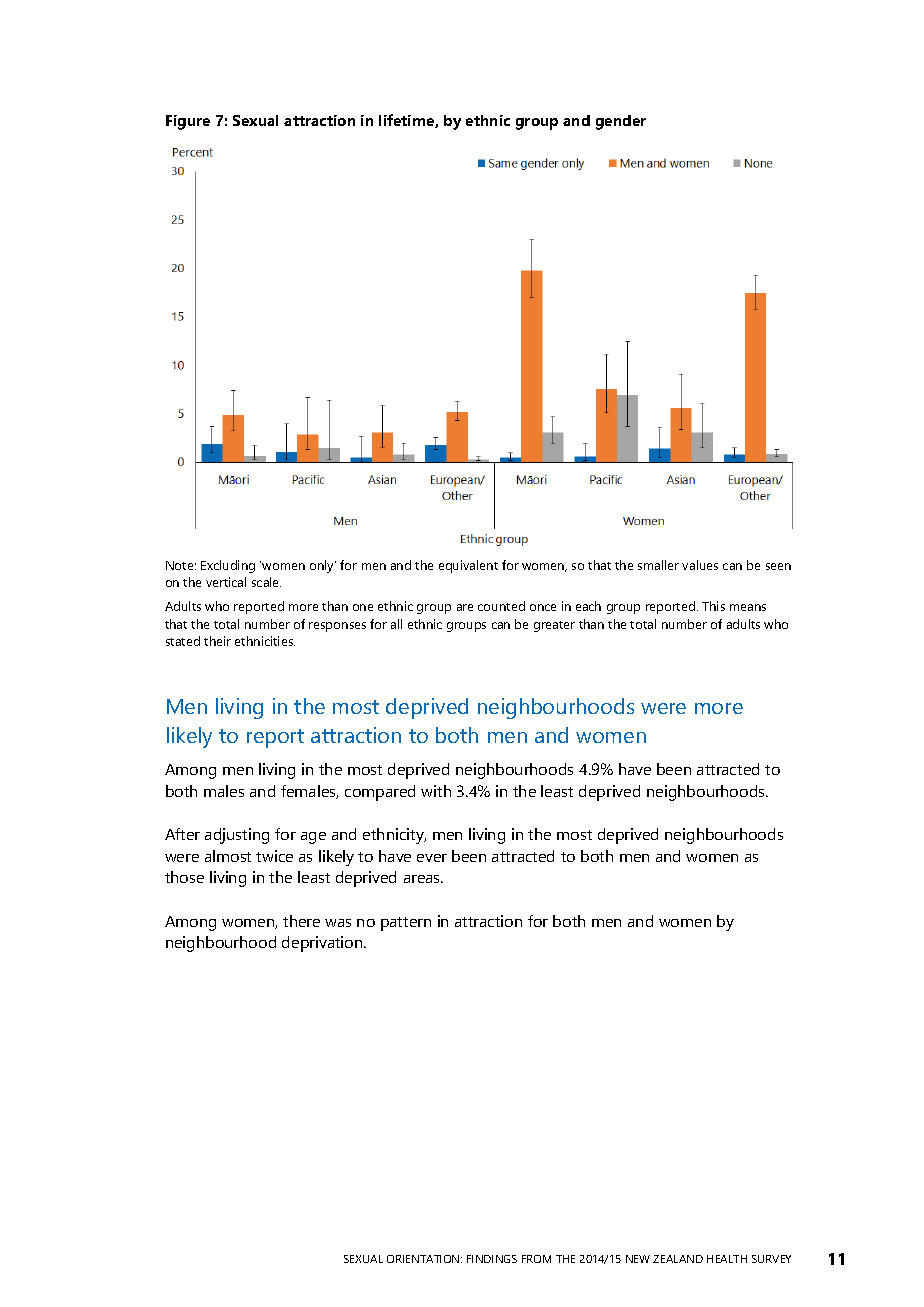 The image size is (924, 1307). I want to click on Figure, so click(188, 122).
